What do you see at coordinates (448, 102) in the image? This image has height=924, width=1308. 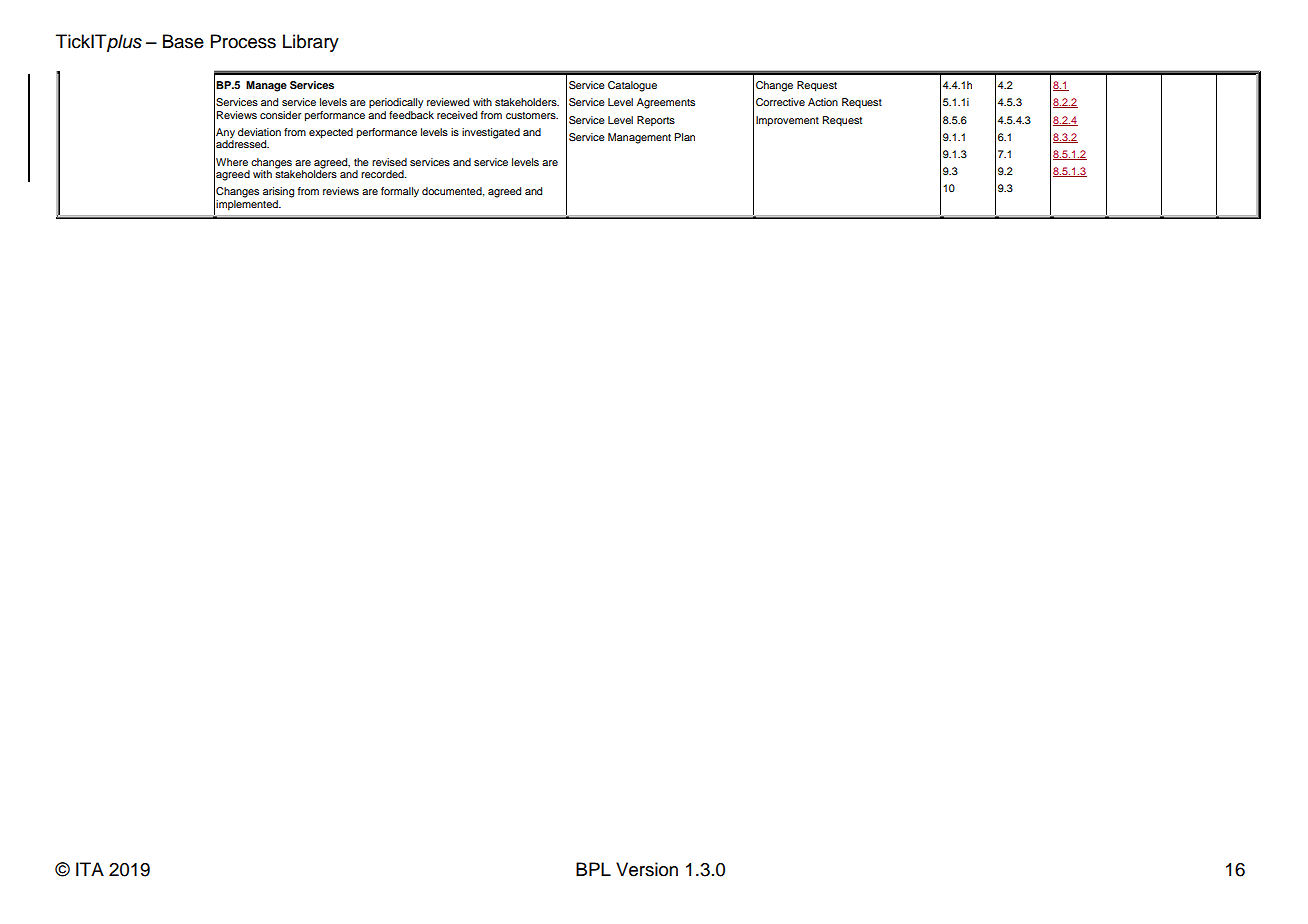 I see `reviewed` at bounding box center [448, 102].
